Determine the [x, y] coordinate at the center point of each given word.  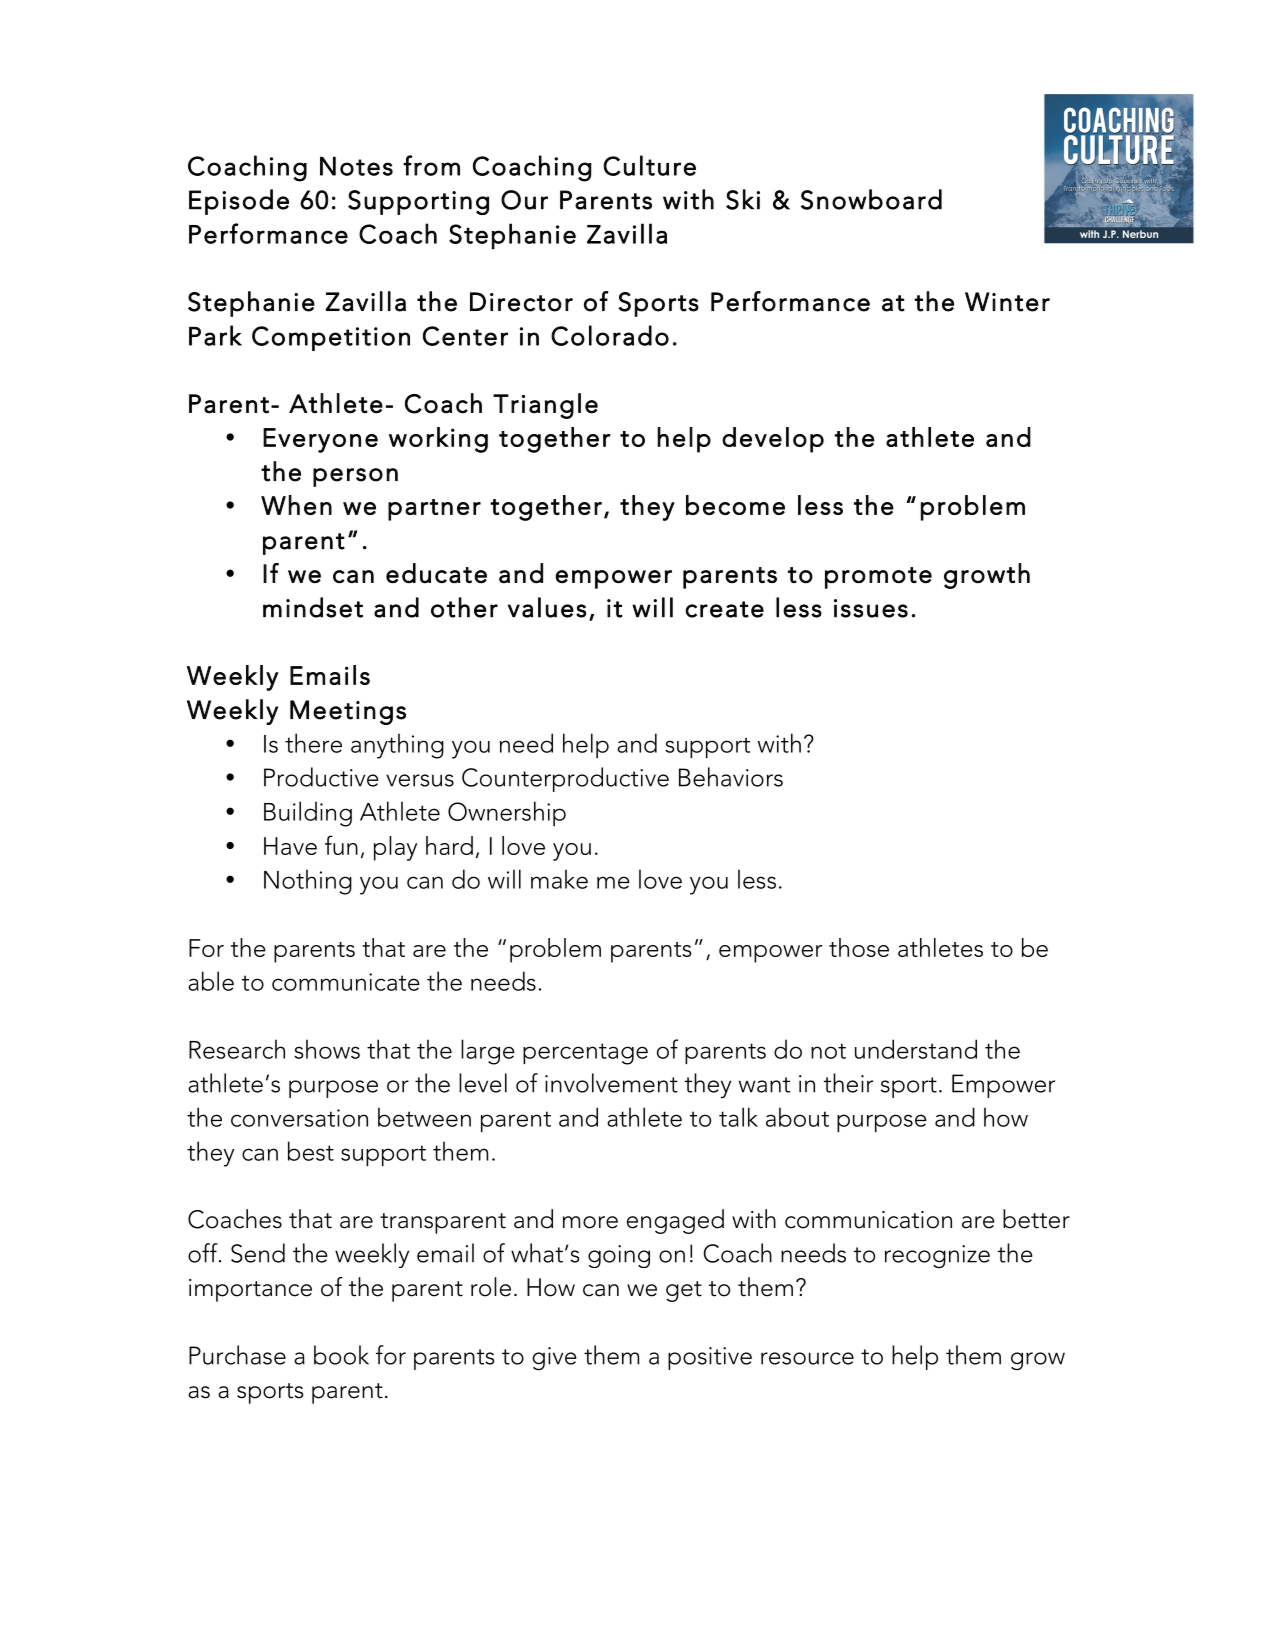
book [341, 1355]
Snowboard [871, 199]
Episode [239, 202]
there [313, 743]
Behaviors [731, 777]
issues [871, 608]
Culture [649, 165]
